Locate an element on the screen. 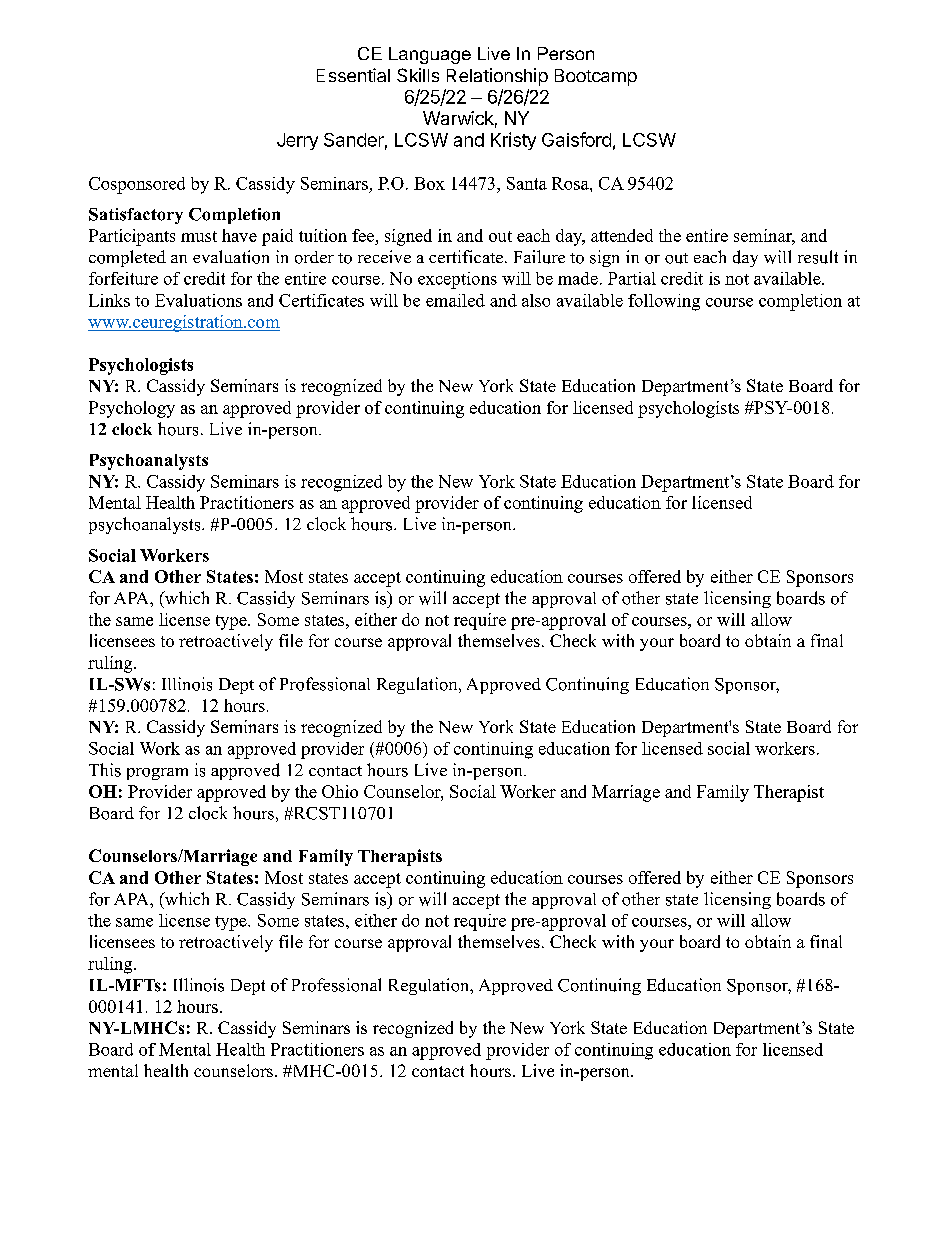  Relationship is located at coordinates (497, 77).
